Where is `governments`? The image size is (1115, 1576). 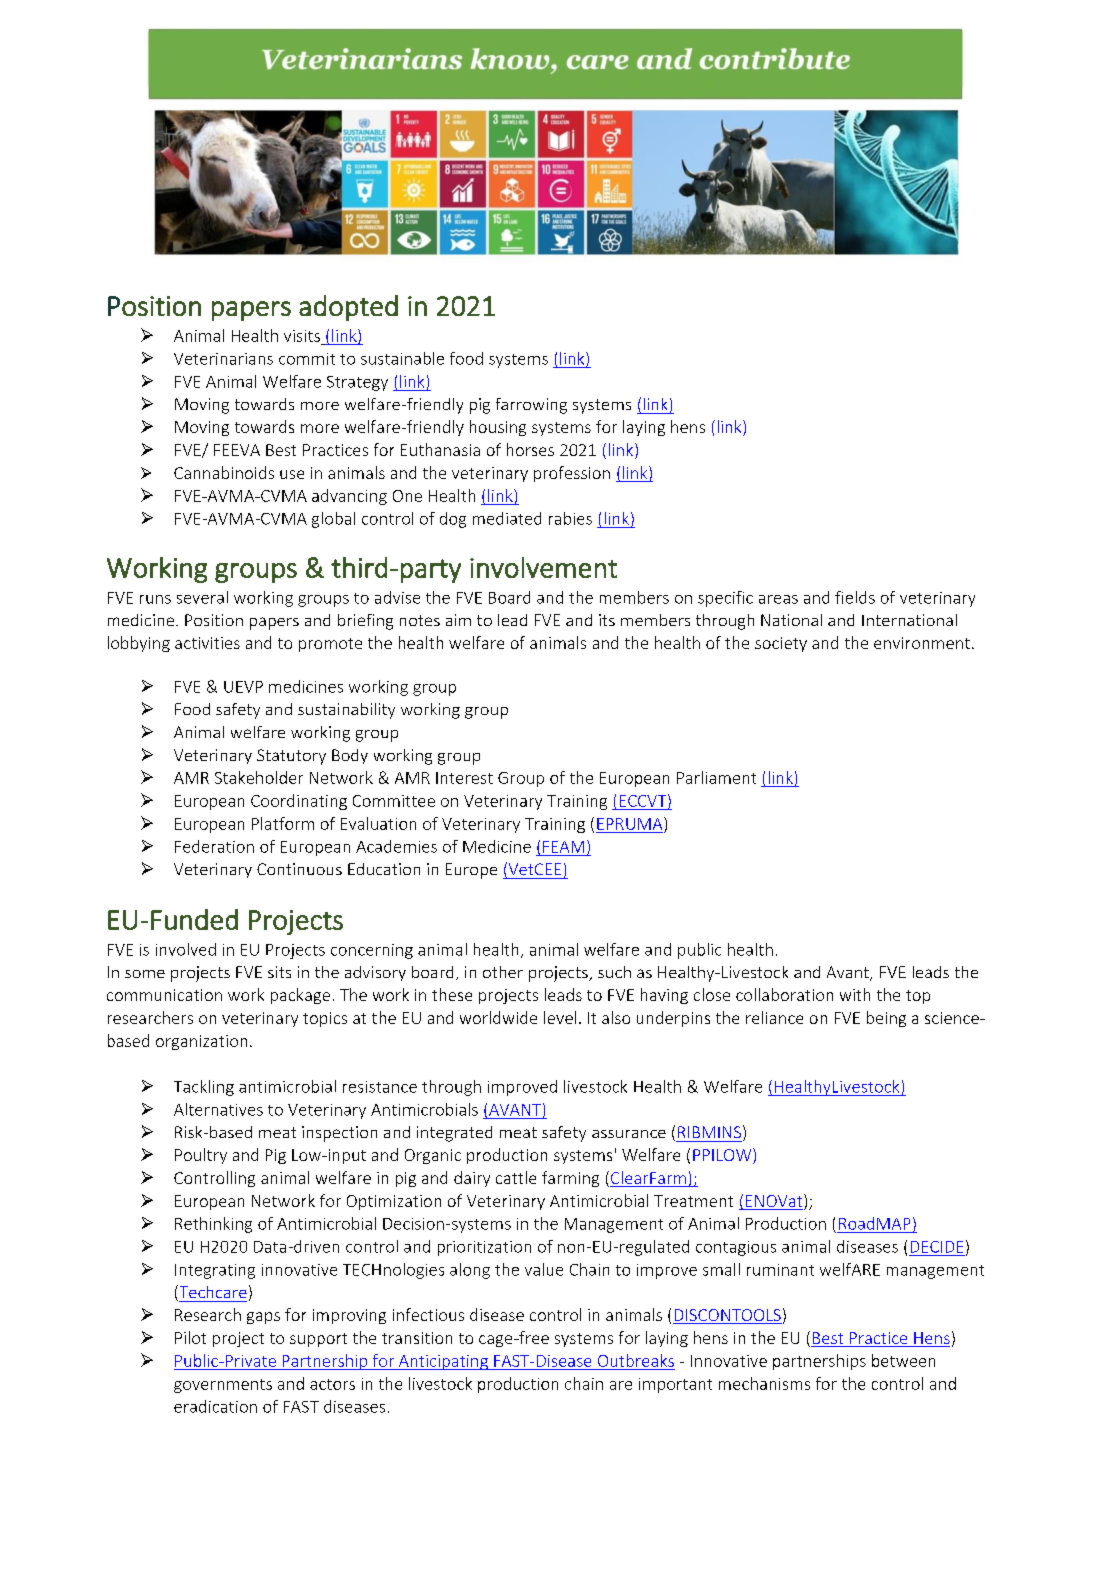 governments is located at coordinates (223, 1386).
